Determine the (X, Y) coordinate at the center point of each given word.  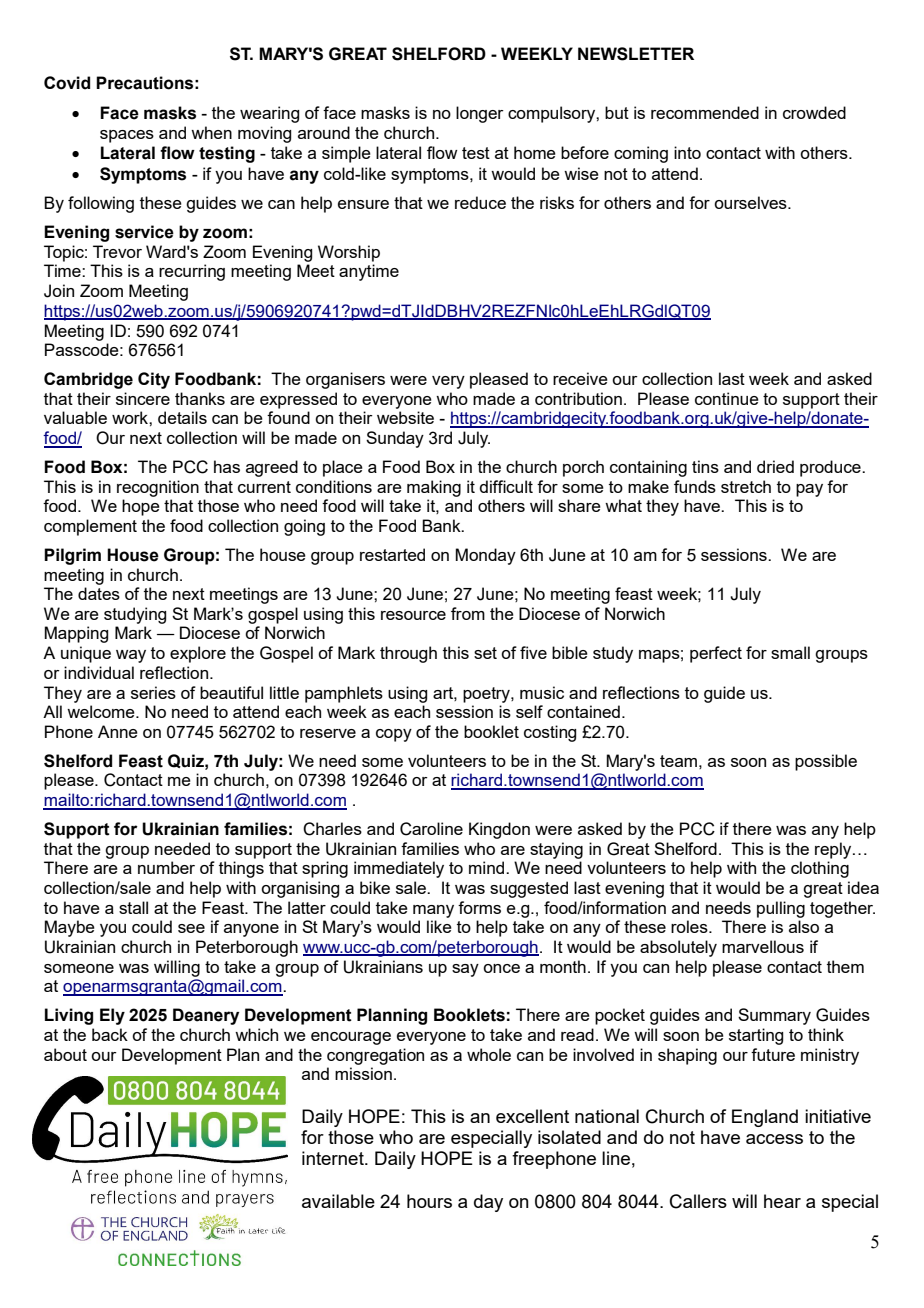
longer (480, 114)
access (774, 1139)
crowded (814, 112)
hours (429, 1201)
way (131, 656)
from (468, 613)
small (790, 652)
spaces (127, 136)
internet (334, 1158)
